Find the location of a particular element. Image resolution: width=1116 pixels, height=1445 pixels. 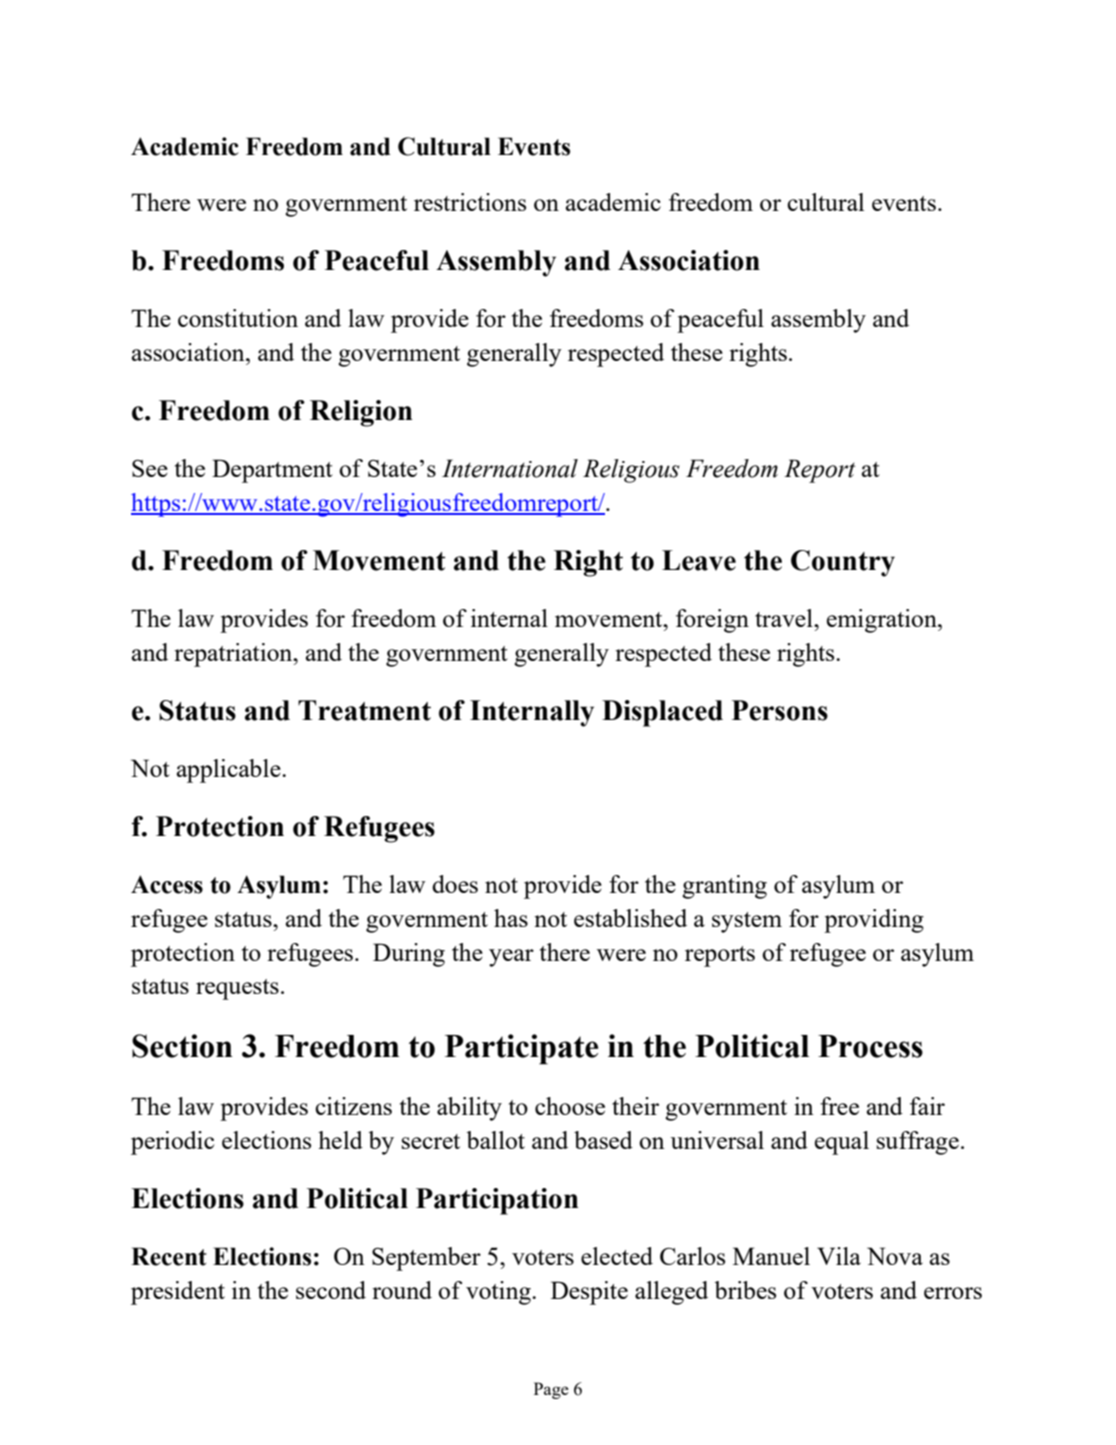

emigration is located at coordinates (883, 621).
